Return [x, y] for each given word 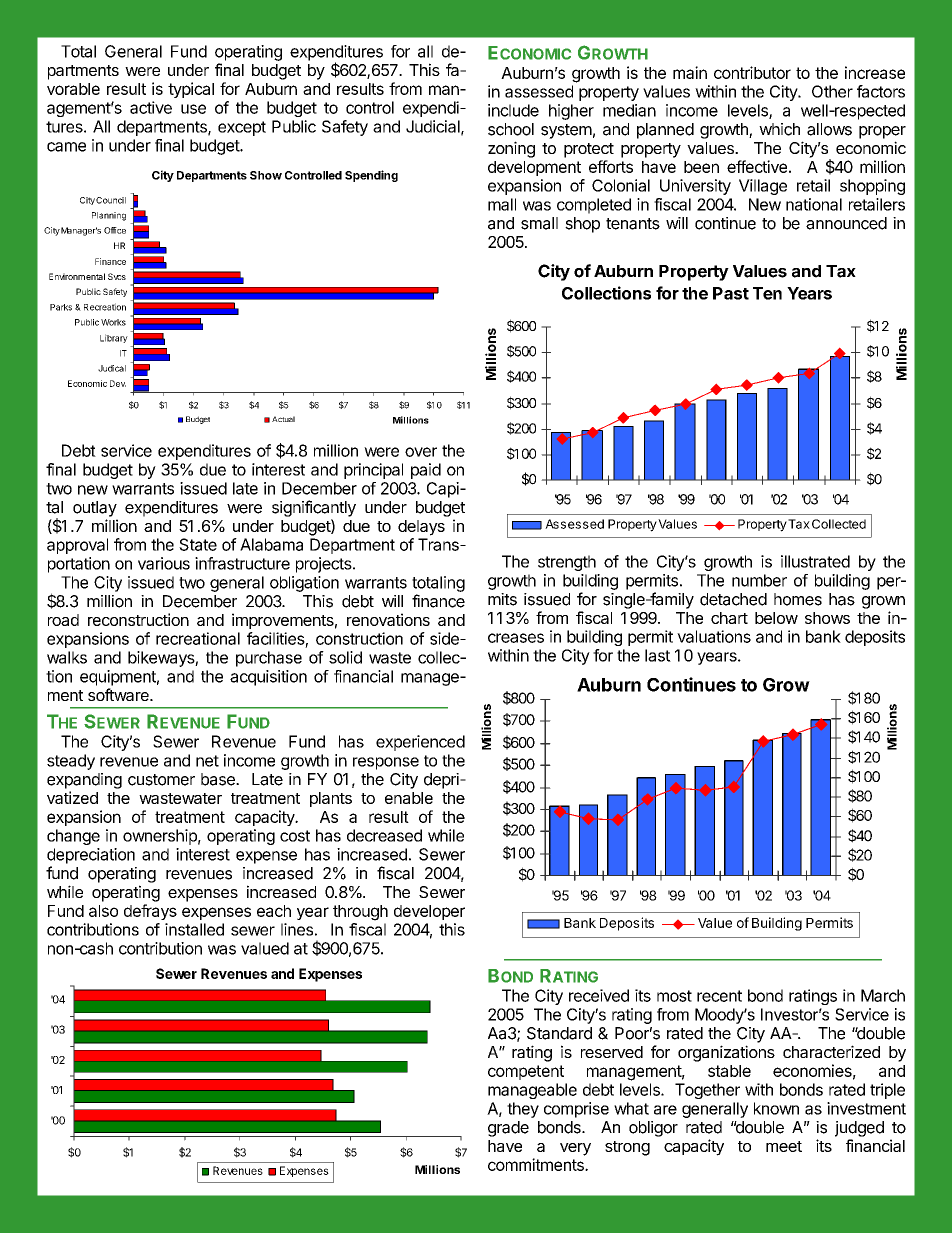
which [779, 129]
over [421, 452]
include [513, 110]
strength [567, 563]
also [103, 911]
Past [731, 293]
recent [719, 996]
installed [194, 929]
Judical [112, 368]
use [193, 109]
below [776, 618]
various [164, 563]
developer [429, 912]
